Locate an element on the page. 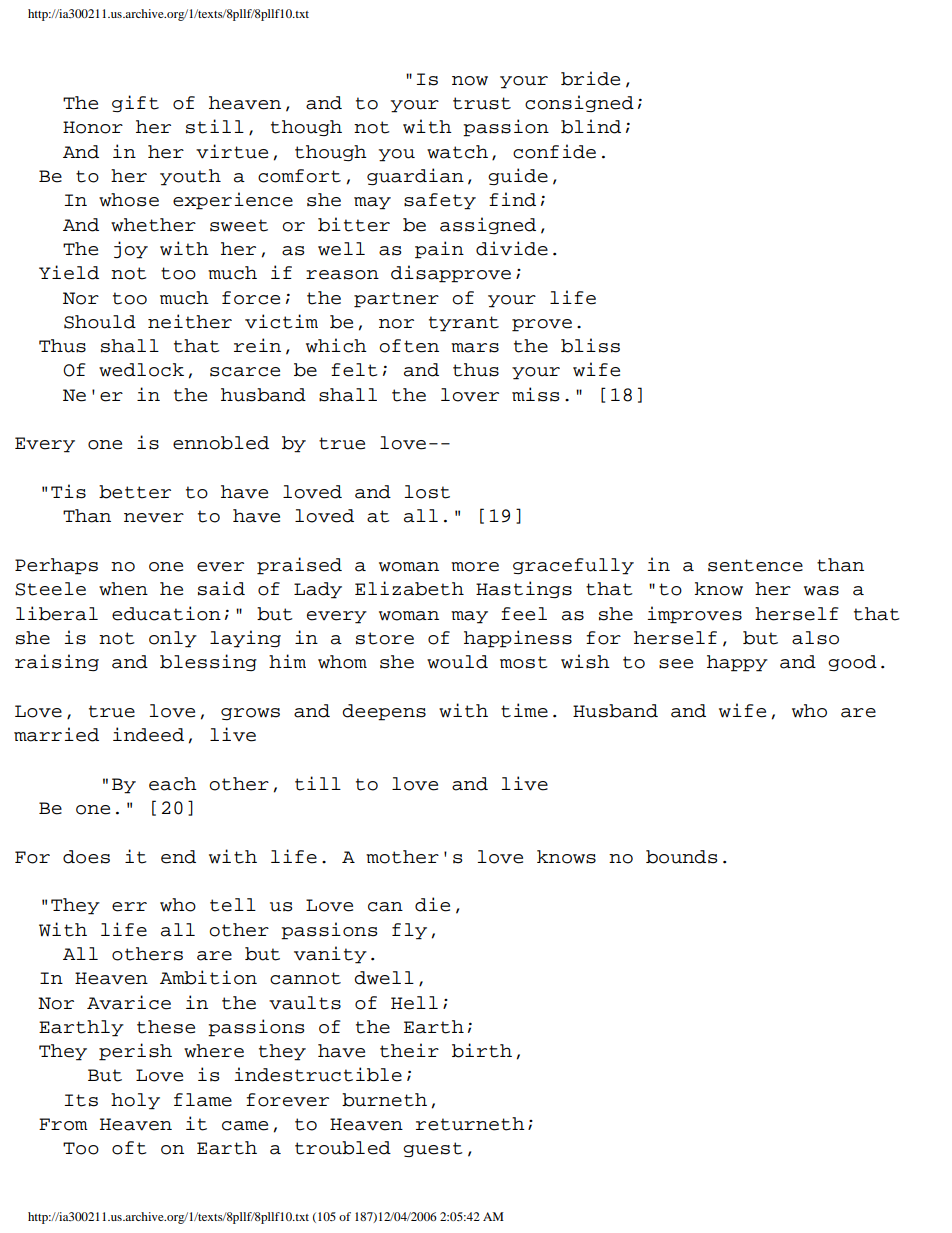 The height and width of the page is (1233, 952). sentence is located at coordinates (755, 565).
